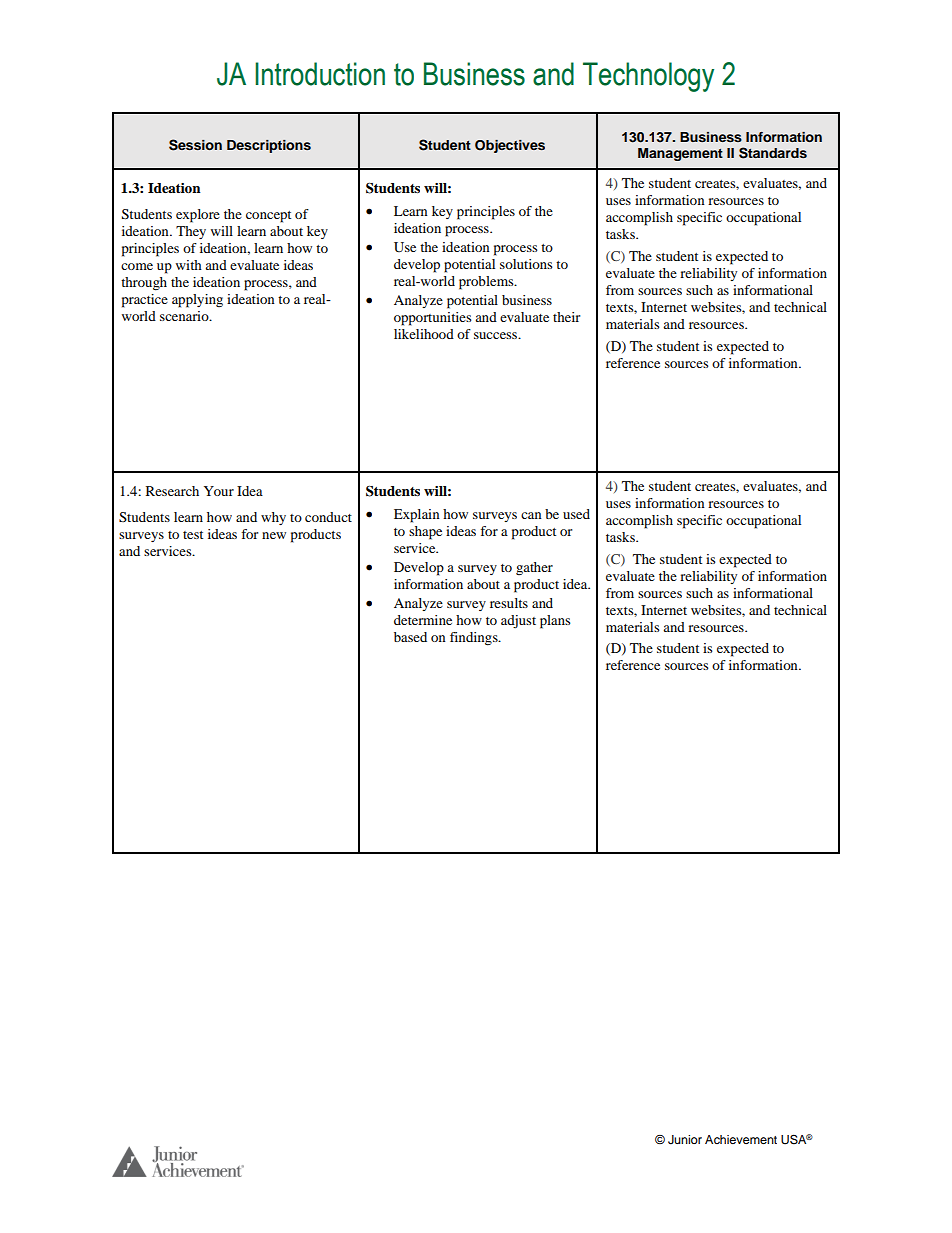  Describe the element at coordinates (510, 146) in the image. I see `Objectives` at that location.
